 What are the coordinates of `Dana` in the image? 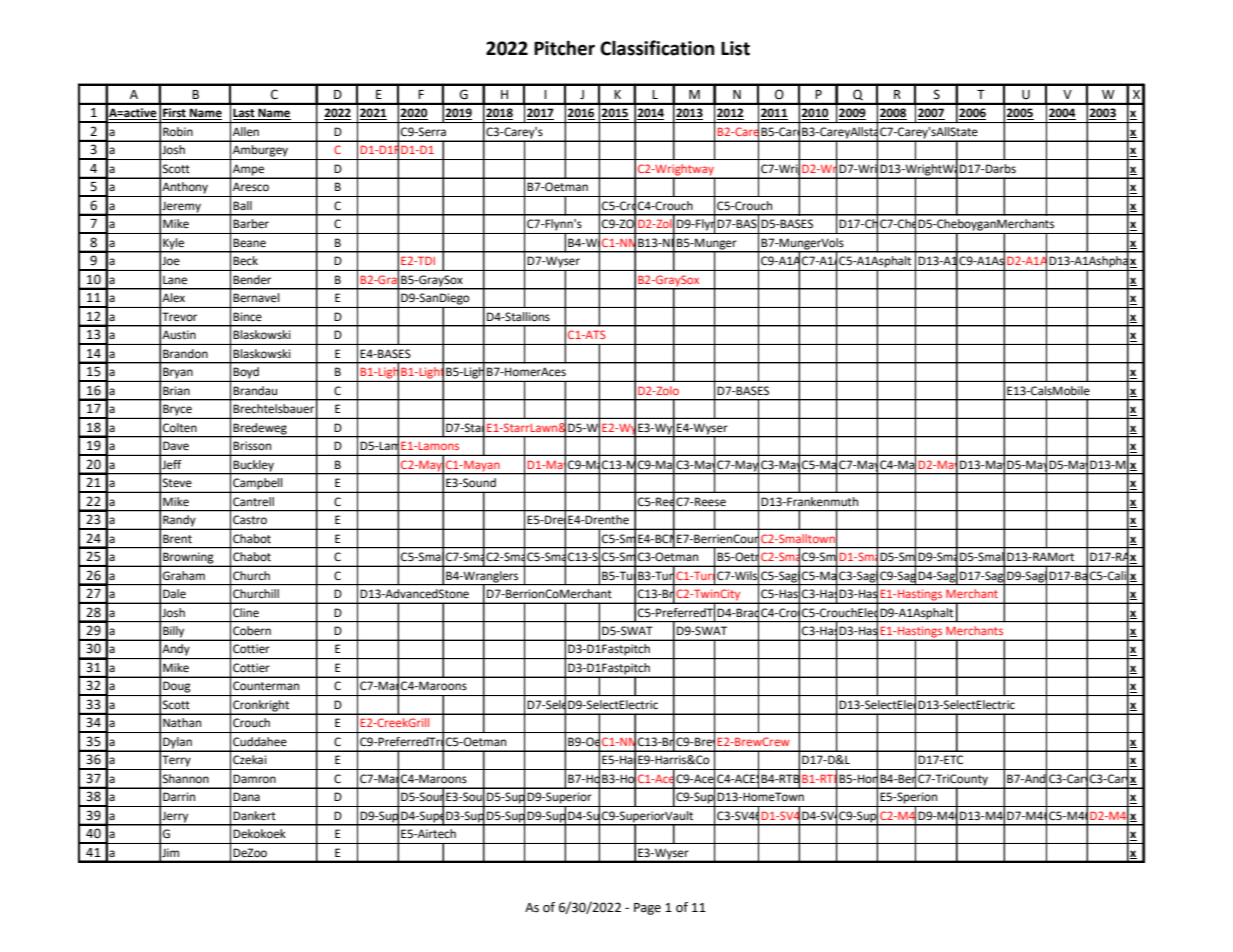 It's located at (246, 796).
